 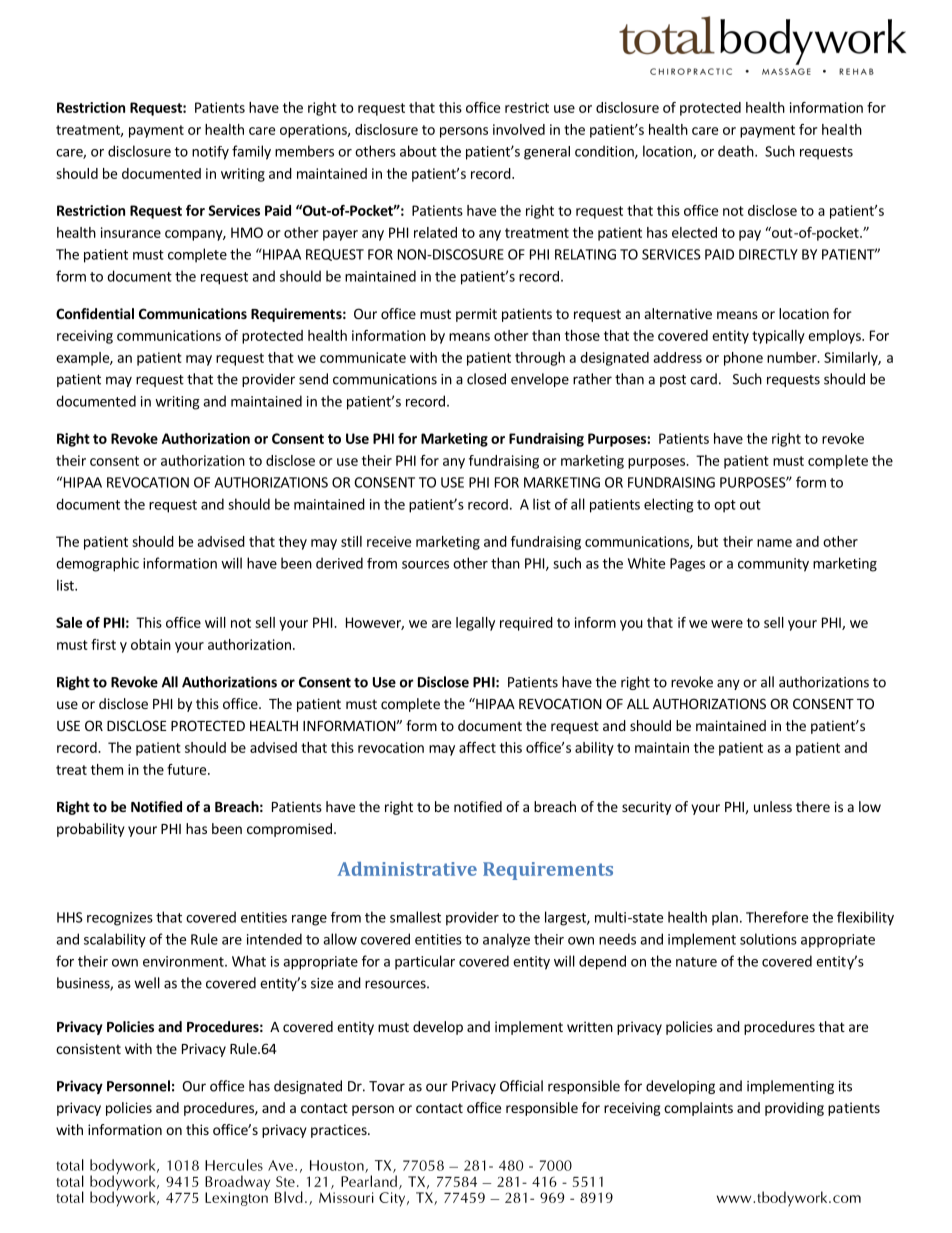 I want to click on Hercules, so click(x=234, y=1165).
